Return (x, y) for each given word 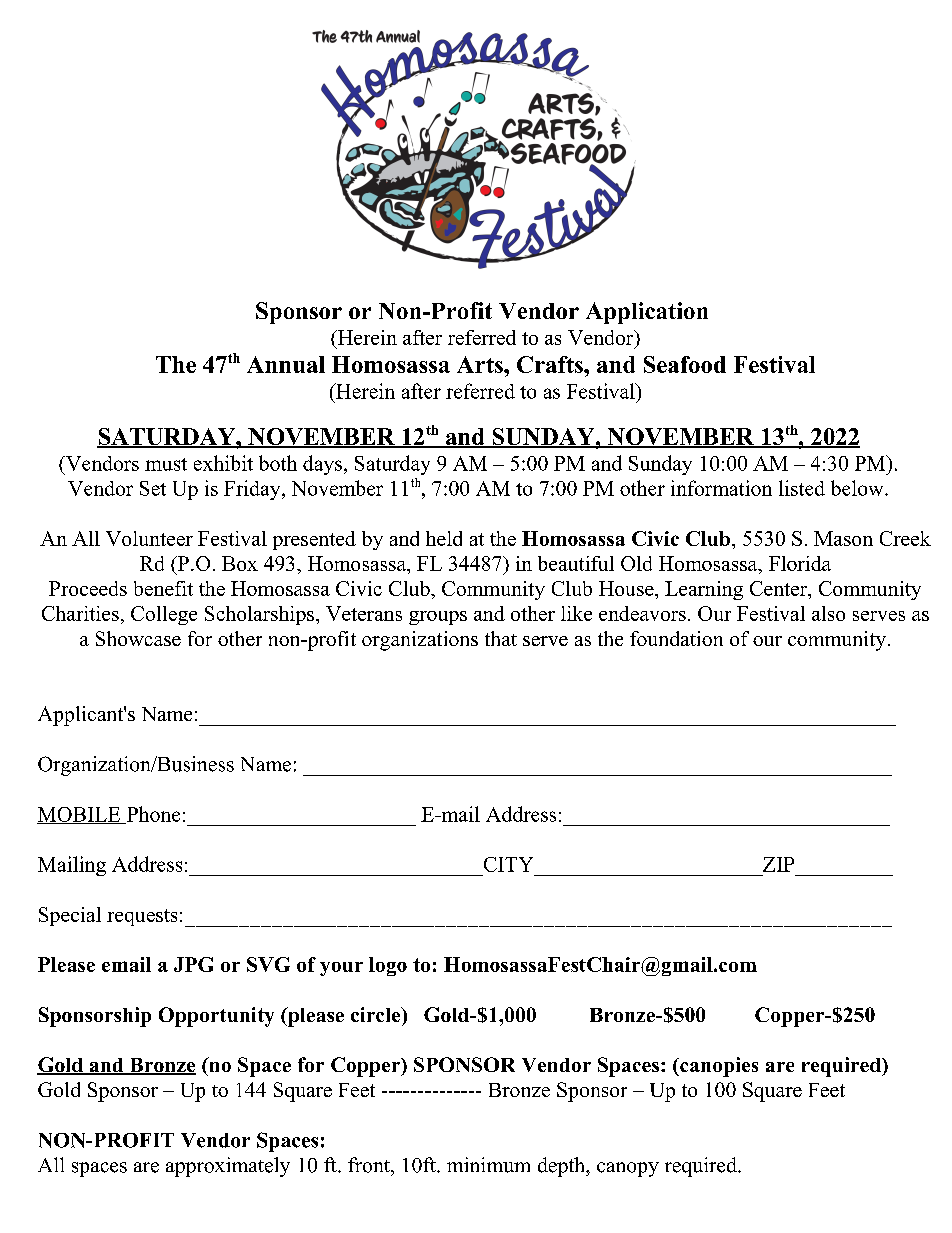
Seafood (685, 364)
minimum (488, 1165)
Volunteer (149, 538)
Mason (843, 538)
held (444, 538)
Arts (481, 364)
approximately (228, 1167)
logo (388, 966)
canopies (718, 1067)
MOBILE (80, 815)
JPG (193, 964)
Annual (286, 364)
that (501, 638)
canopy (628, 1169)
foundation (676, 638)
